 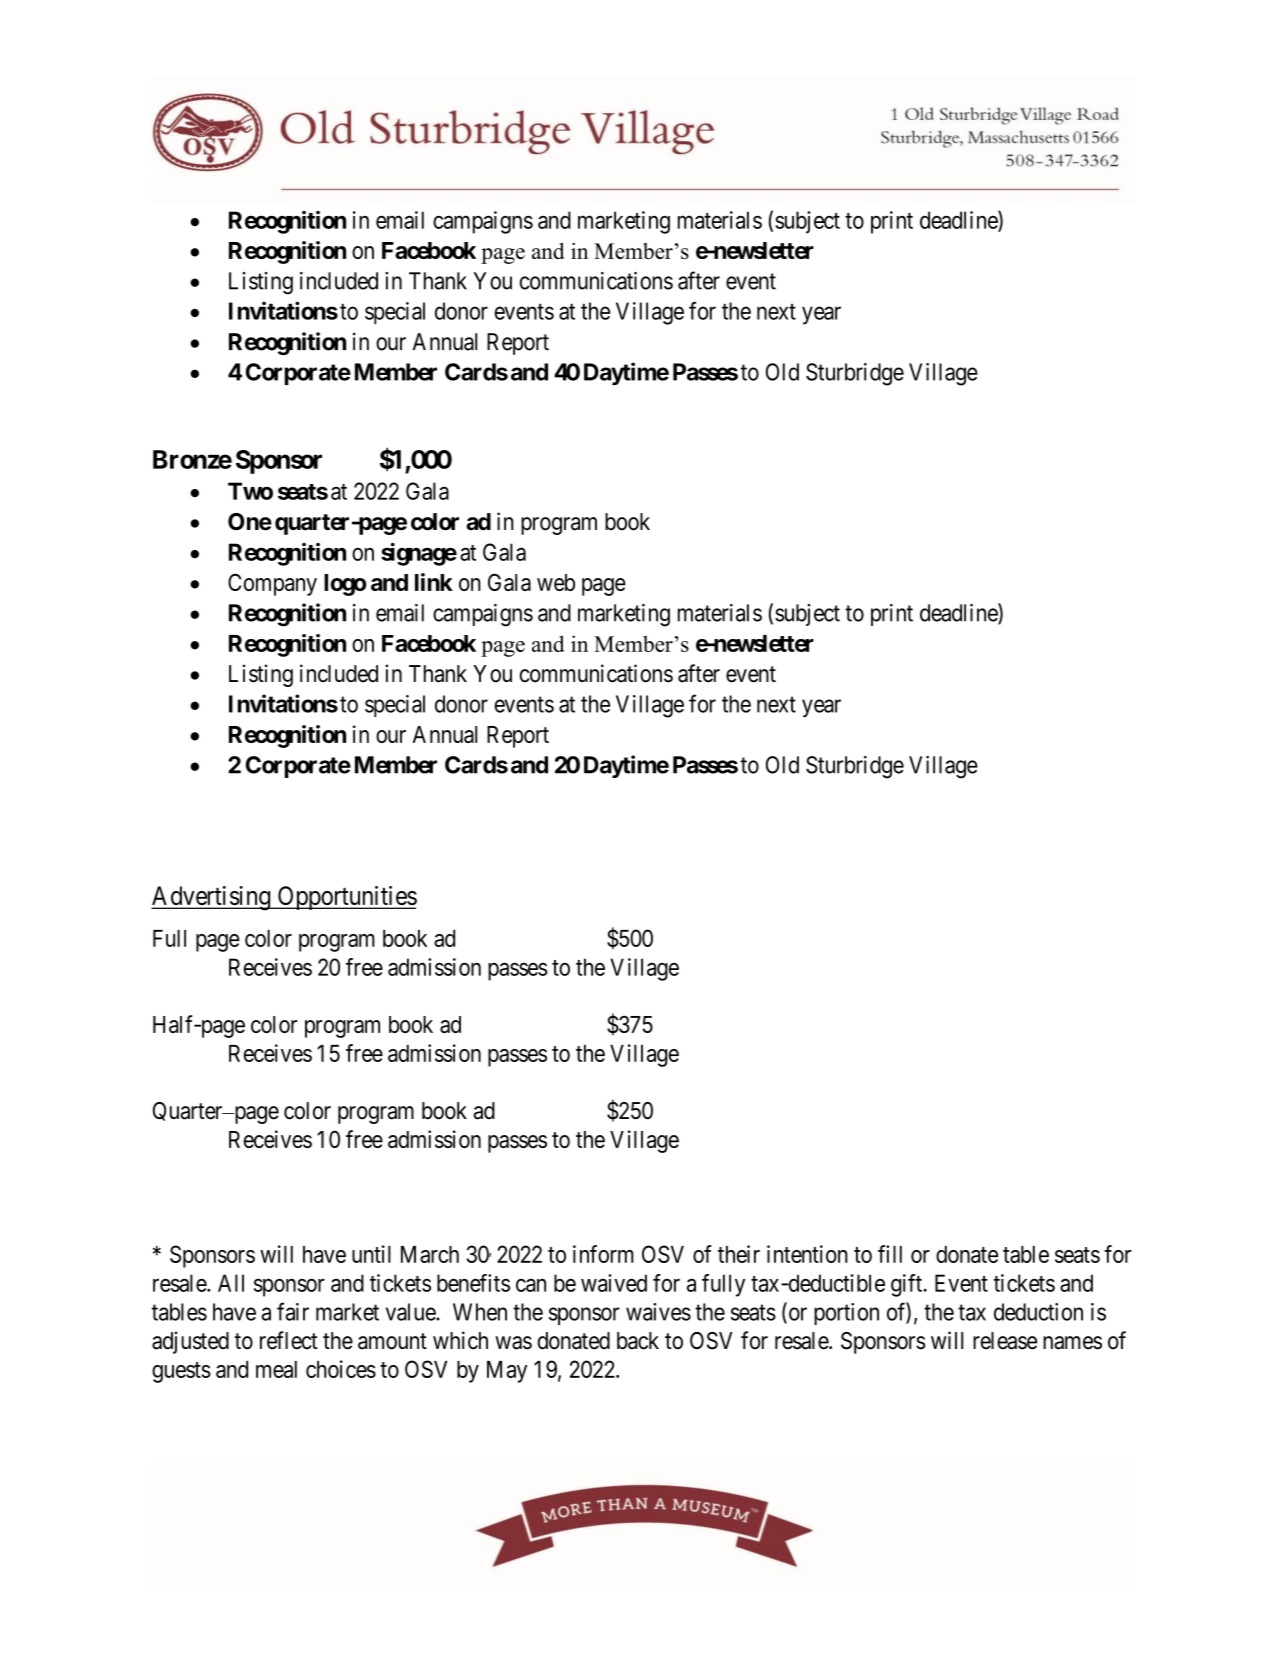 I want to click on reflect, so click(x=289, y=1340).
